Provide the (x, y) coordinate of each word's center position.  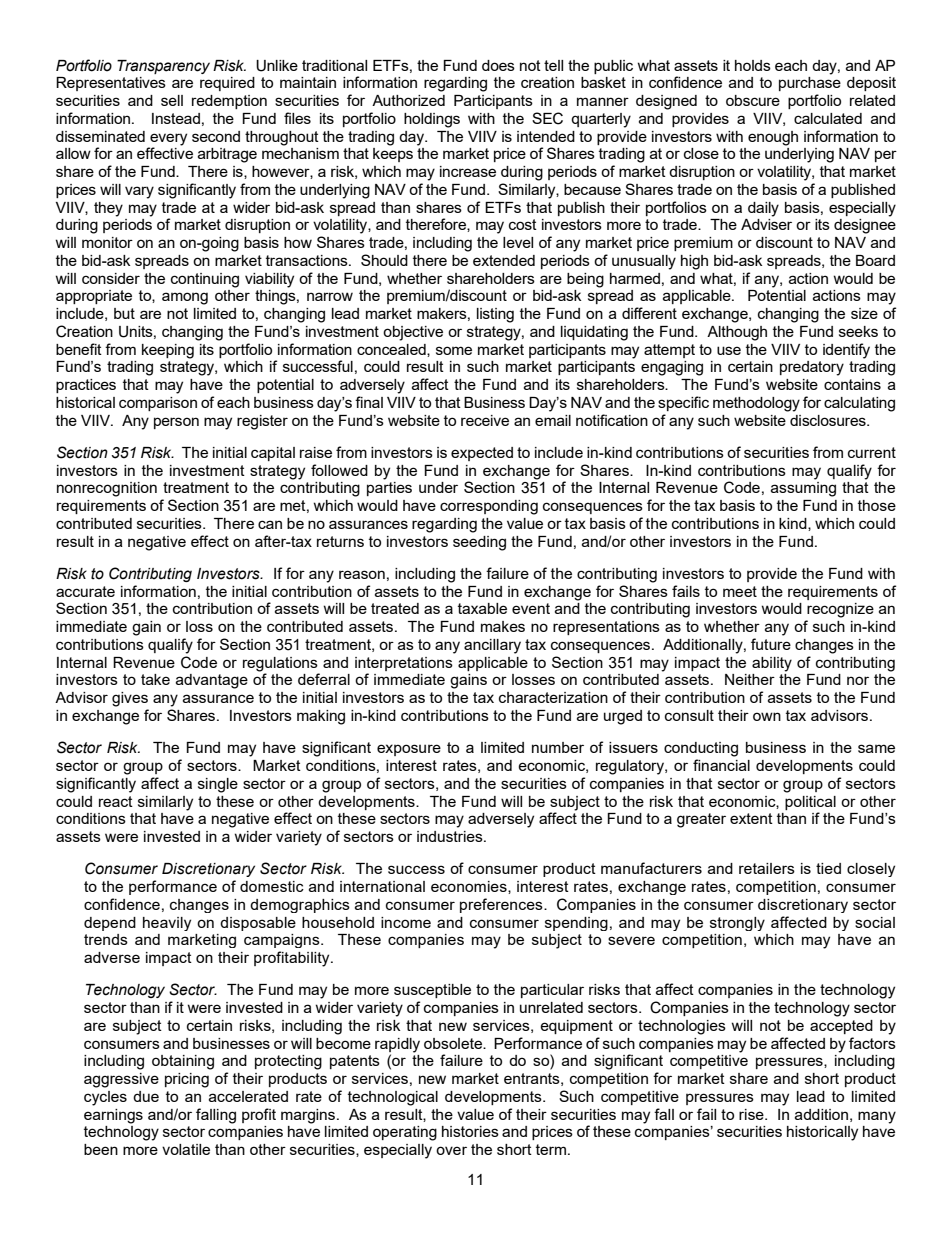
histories (470, 1131)
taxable (482, 608)
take (155, 679)
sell (172, 100)
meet (740, 591)
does (498, 65)
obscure (753, 100)
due (146, 1096)
